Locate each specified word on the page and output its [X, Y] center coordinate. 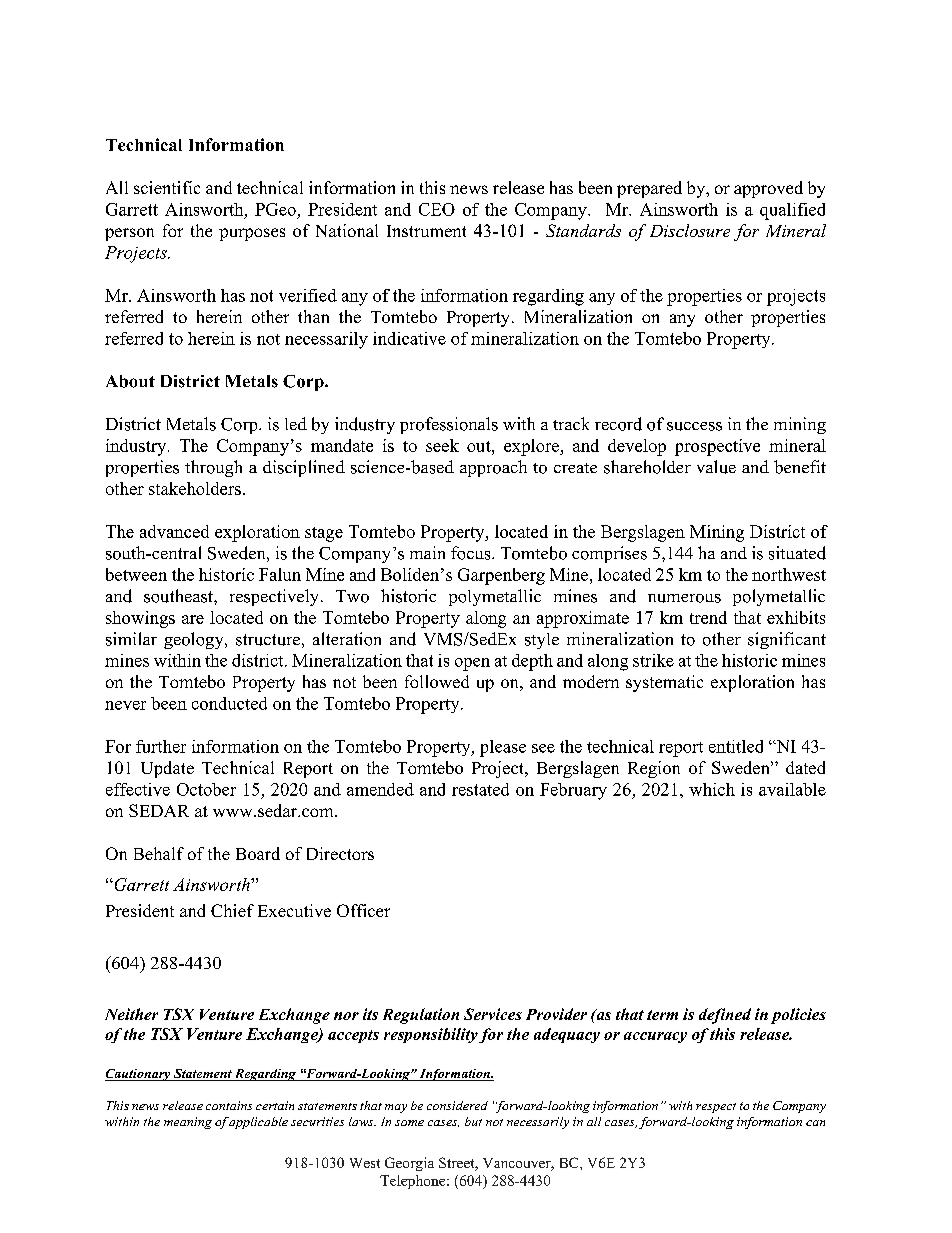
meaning [188, 1123]
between [136, 574]
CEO [437, 209]
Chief [232, 910]
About [130, 381]
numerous [684, 598]
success [694, 426]
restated [480, 789]
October [206, 789]
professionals [449, 425]
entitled [736, 746]
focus [472, 553]
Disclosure [690, 230]
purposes [252, 234]
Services [493, 1014]
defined [725, 1016]
